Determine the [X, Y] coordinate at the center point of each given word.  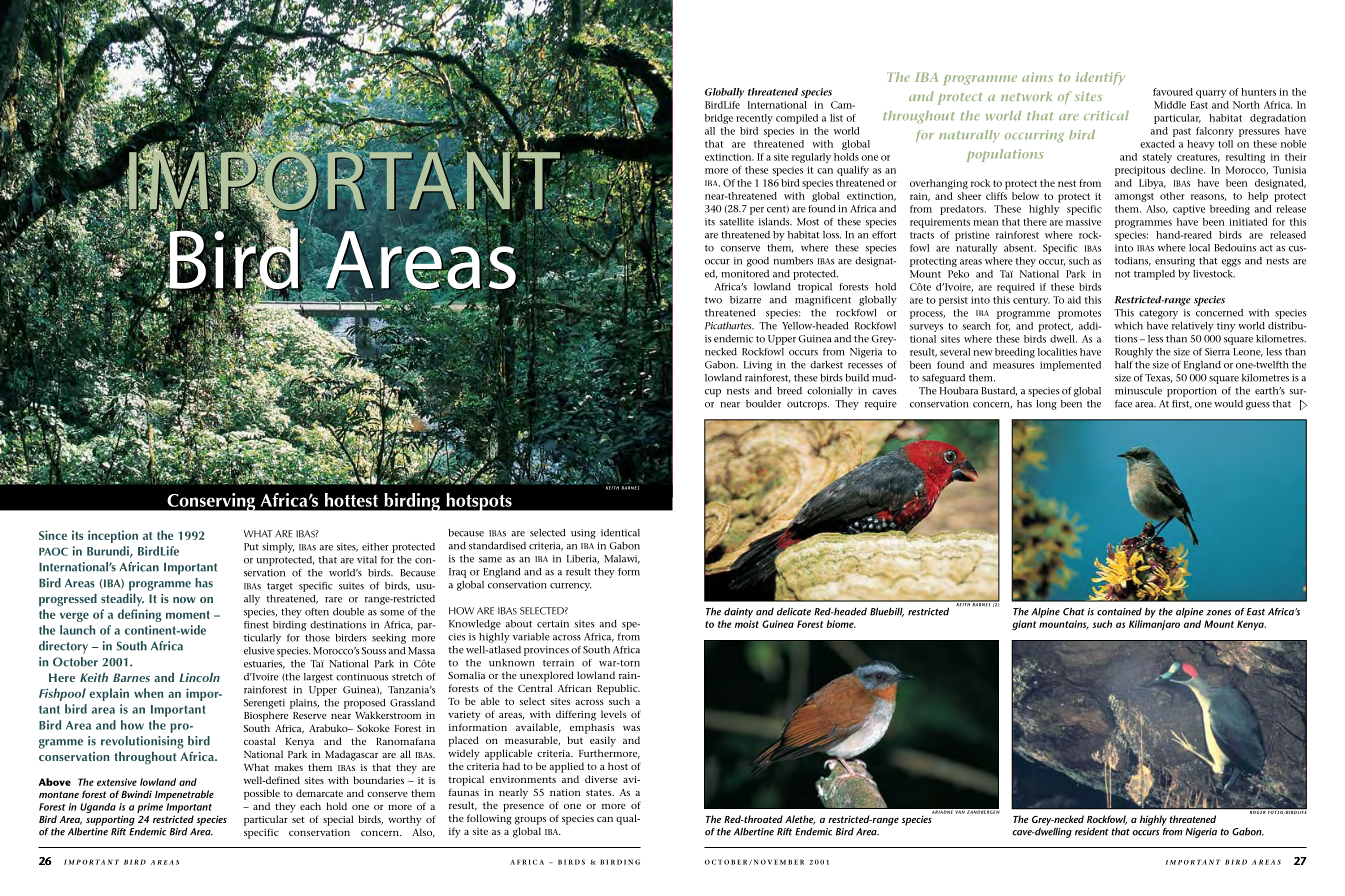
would [1228, 404]
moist [747, 624]
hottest [351, 500]
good [758, 262]
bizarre [745, 300]
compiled [797, 119]
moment [188, 615]
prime [150, 808]
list [836, 118]
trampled [1154, 275]
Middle [1170, 105]
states [600, 792]
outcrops [808, 405]
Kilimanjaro [1154, 625]
